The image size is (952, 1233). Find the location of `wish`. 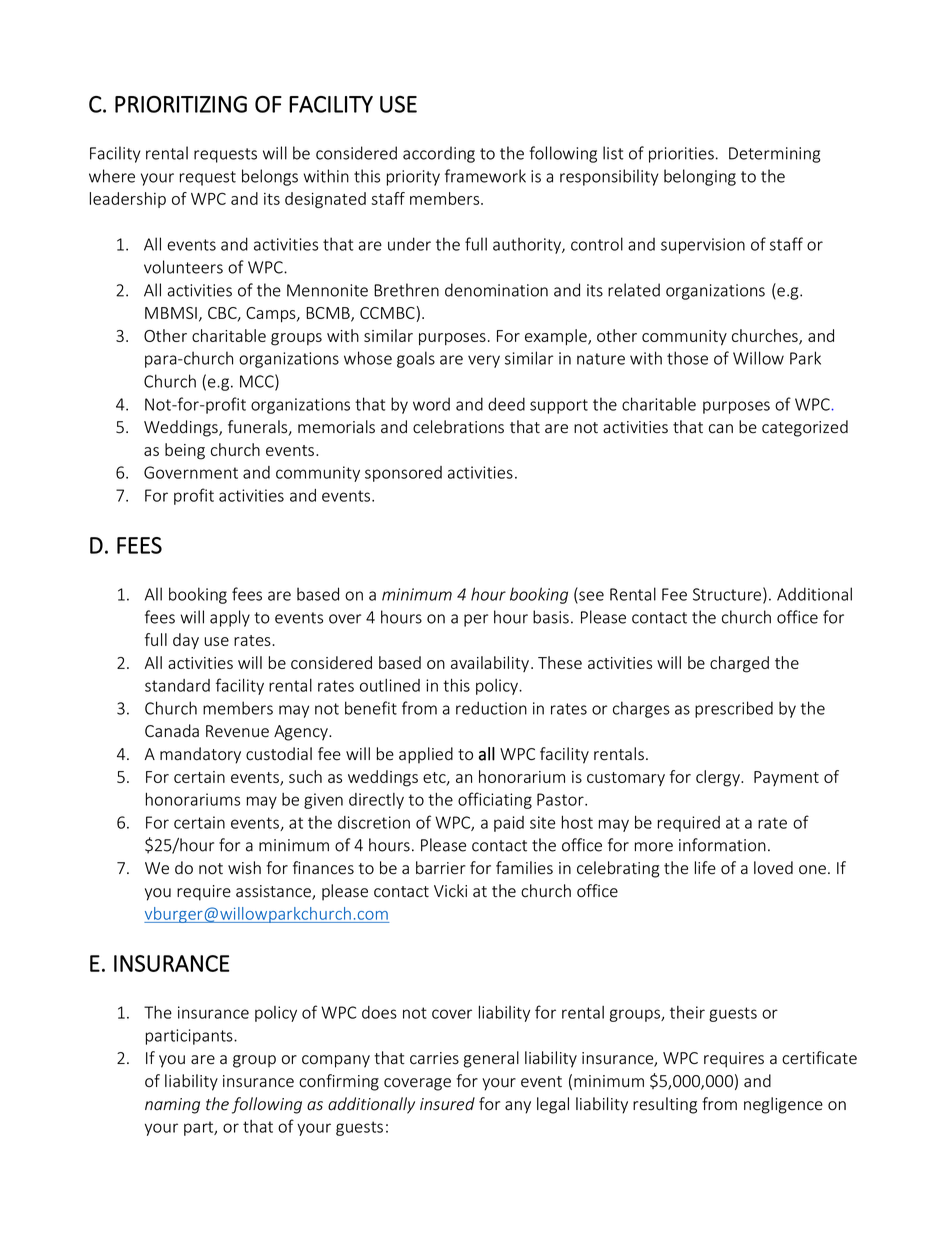

wish is located at coordinates (244, 868).
